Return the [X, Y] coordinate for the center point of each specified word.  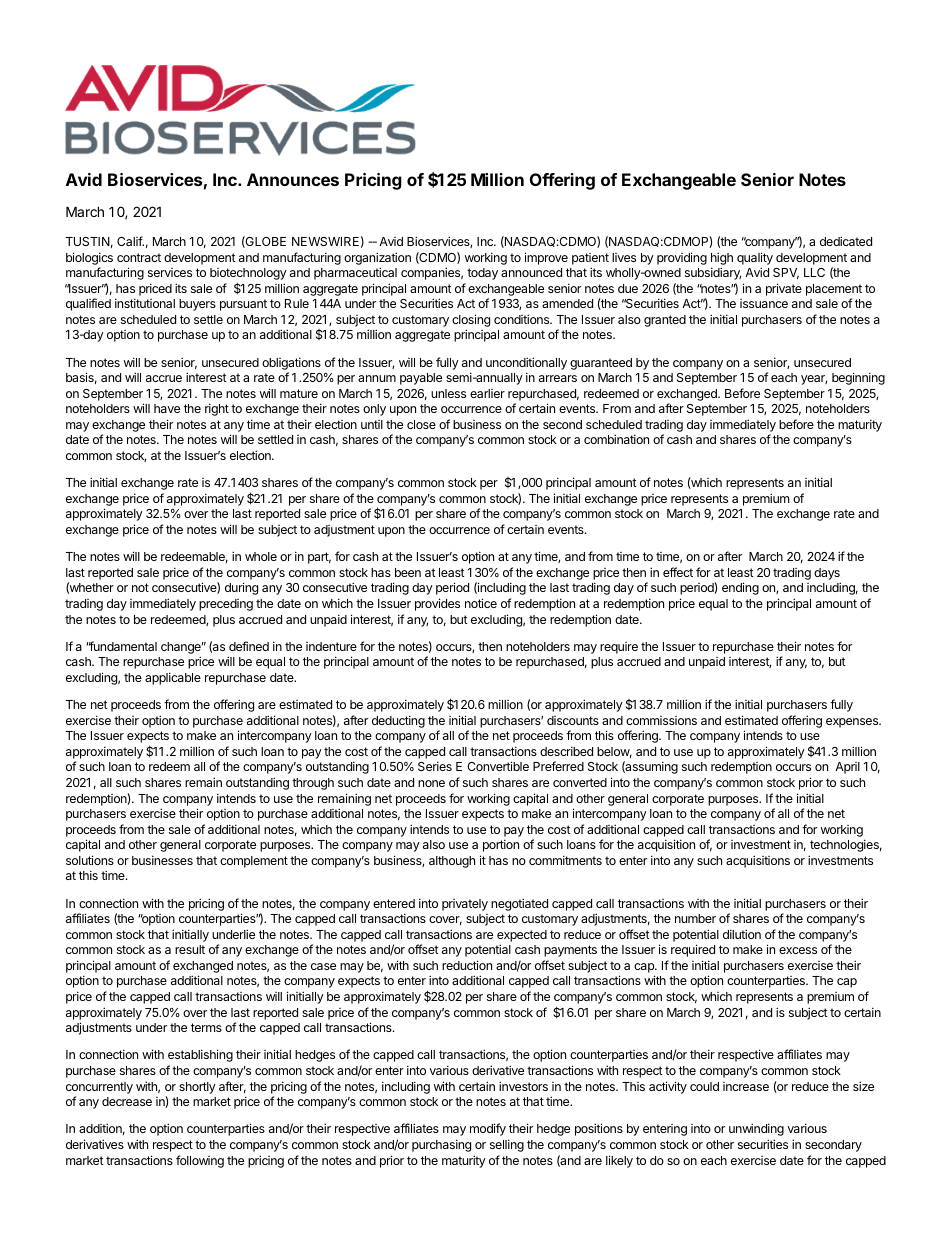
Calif [130, 241]
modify [488, 1129]
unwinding [756, 1129]
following [200, 1161]
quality [755, 258]
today [482, 274]
